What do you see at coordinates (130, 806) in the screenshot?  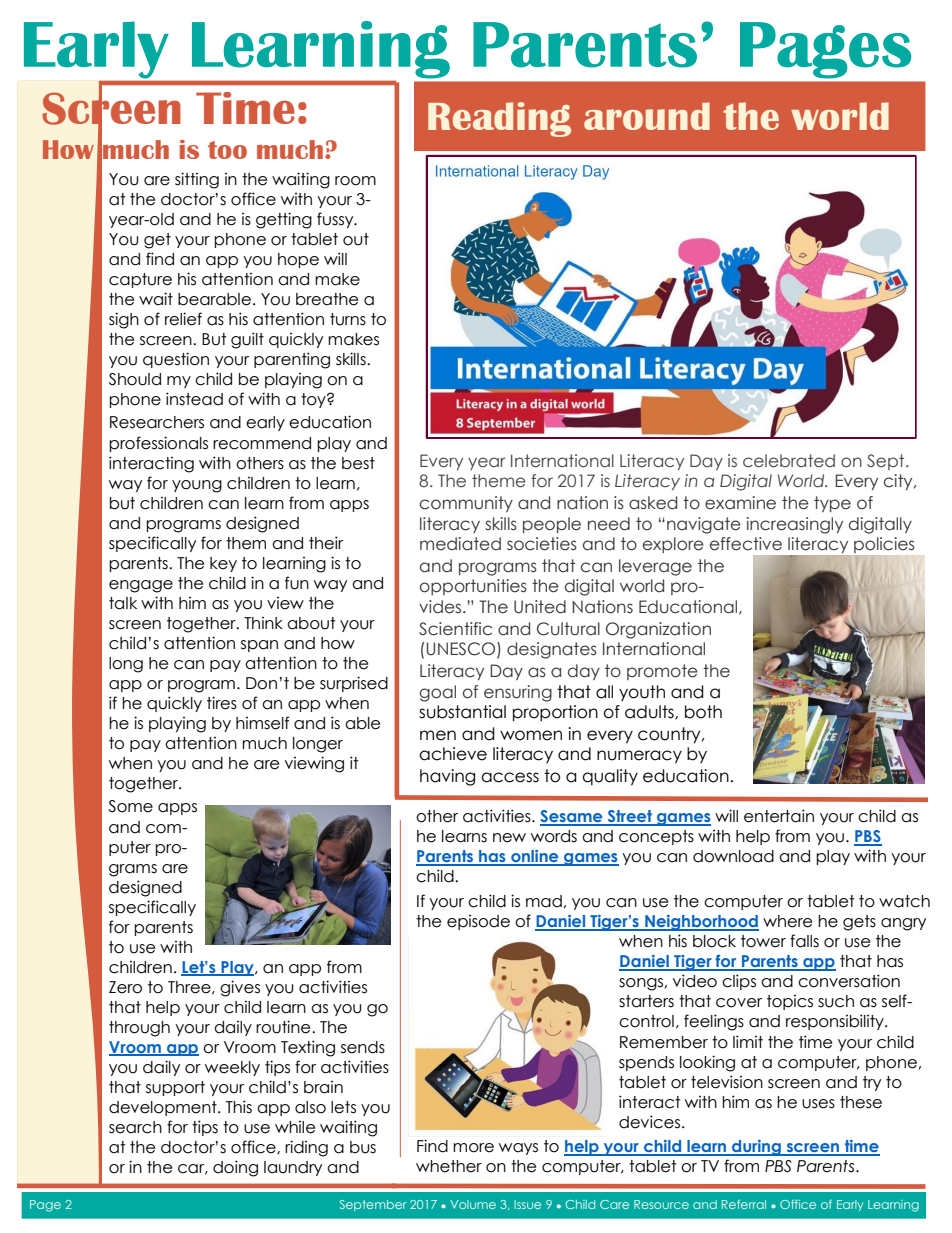 I see `Some` at bounding box center [130, 806].
